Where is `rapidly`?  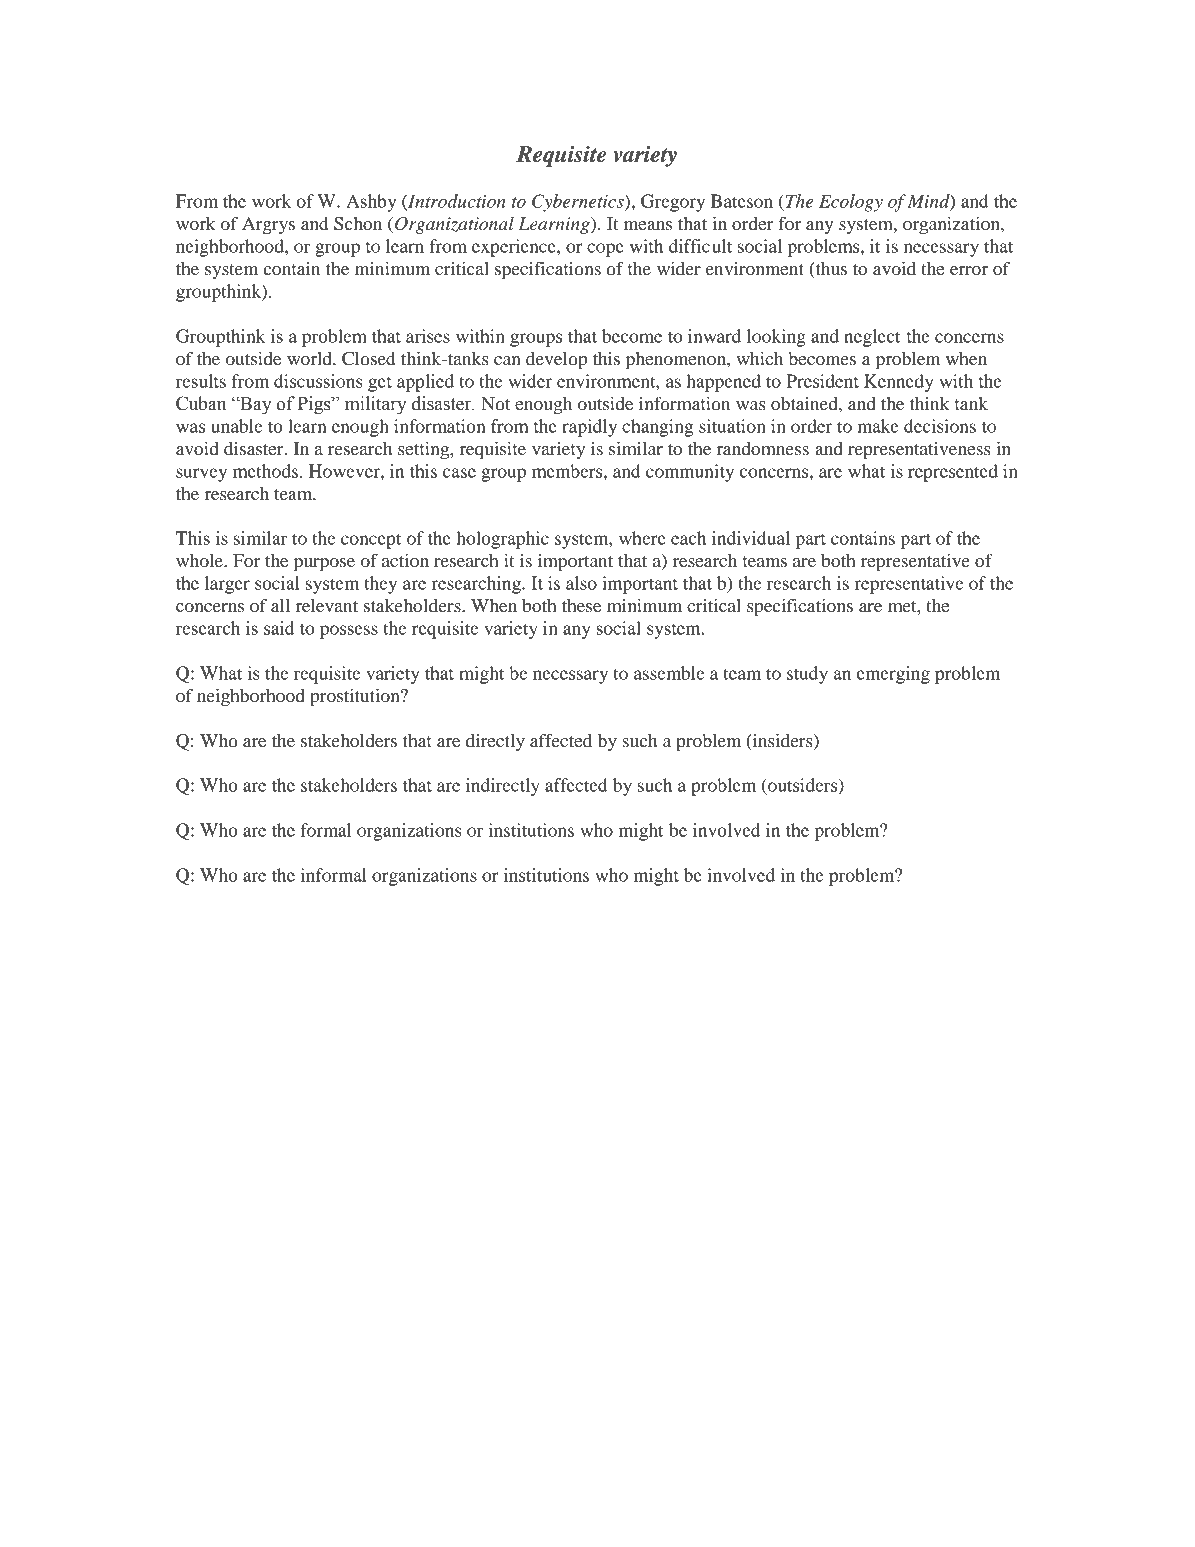
rapidly is located at coordinates (589, 428).
